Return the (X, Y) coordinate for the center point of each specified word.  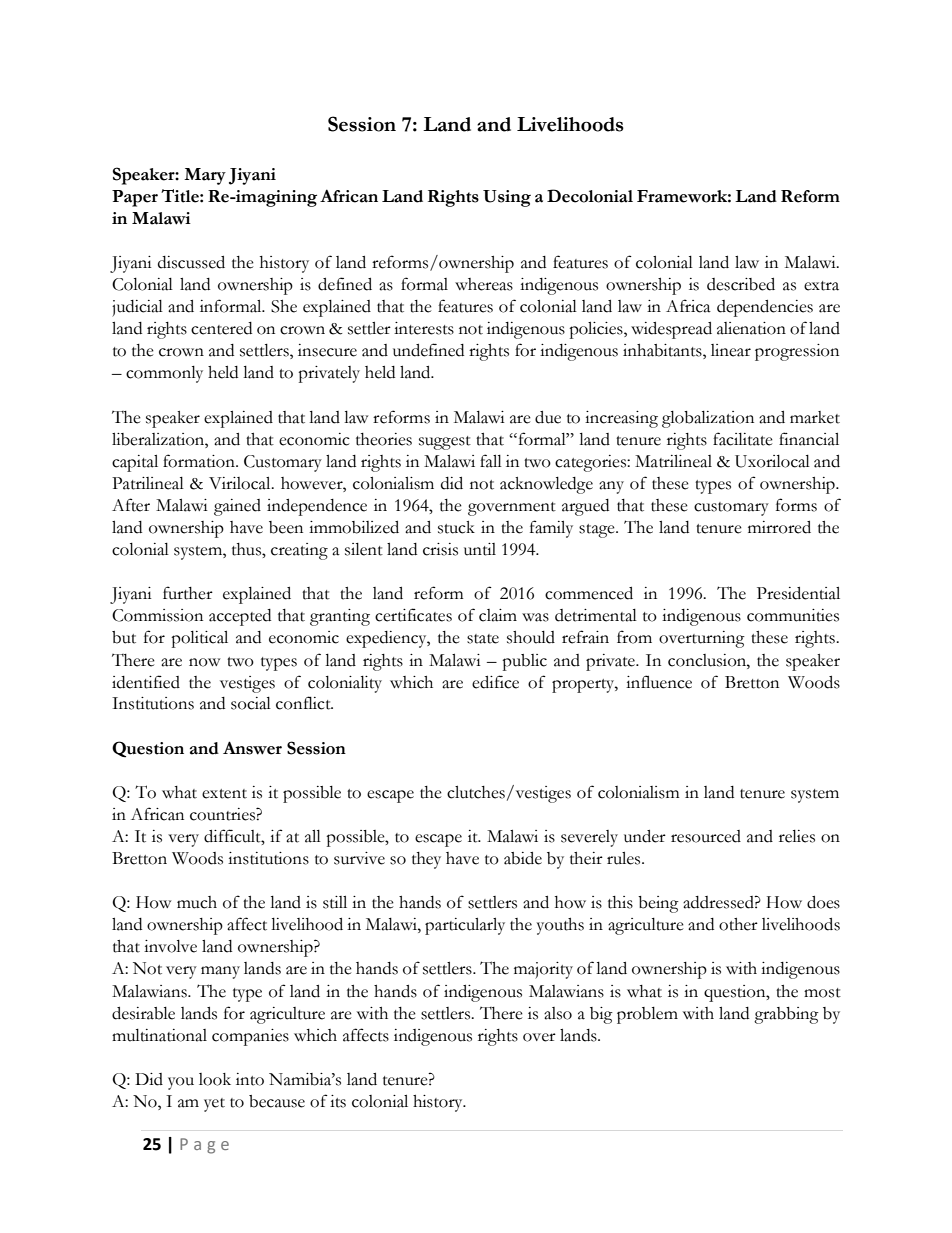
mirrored (779, 527)
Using (507, 198)
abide (523, 858)
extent (224, 794)
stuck (456, 527)
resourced (706, 836)
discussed (191, 262)
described (741, 284)
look (215, 1079)
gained (237, 507)
